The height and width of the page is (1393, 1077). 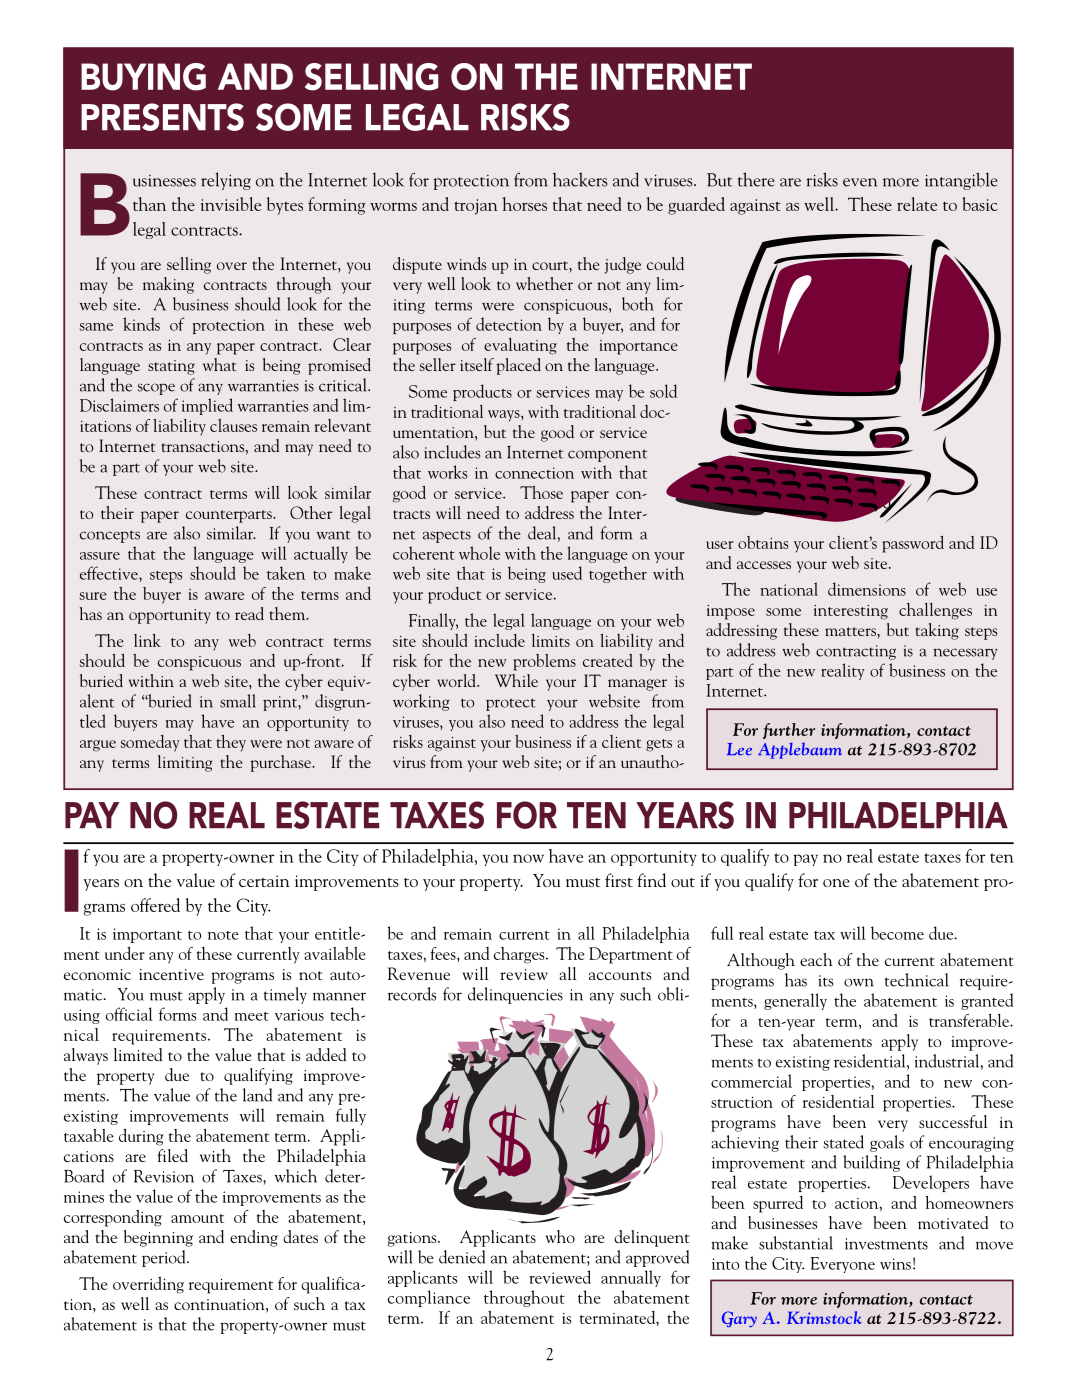 What do you see at coordinates (171, 367) in the page?
I see `stating` at bounding box center [171, 367].
